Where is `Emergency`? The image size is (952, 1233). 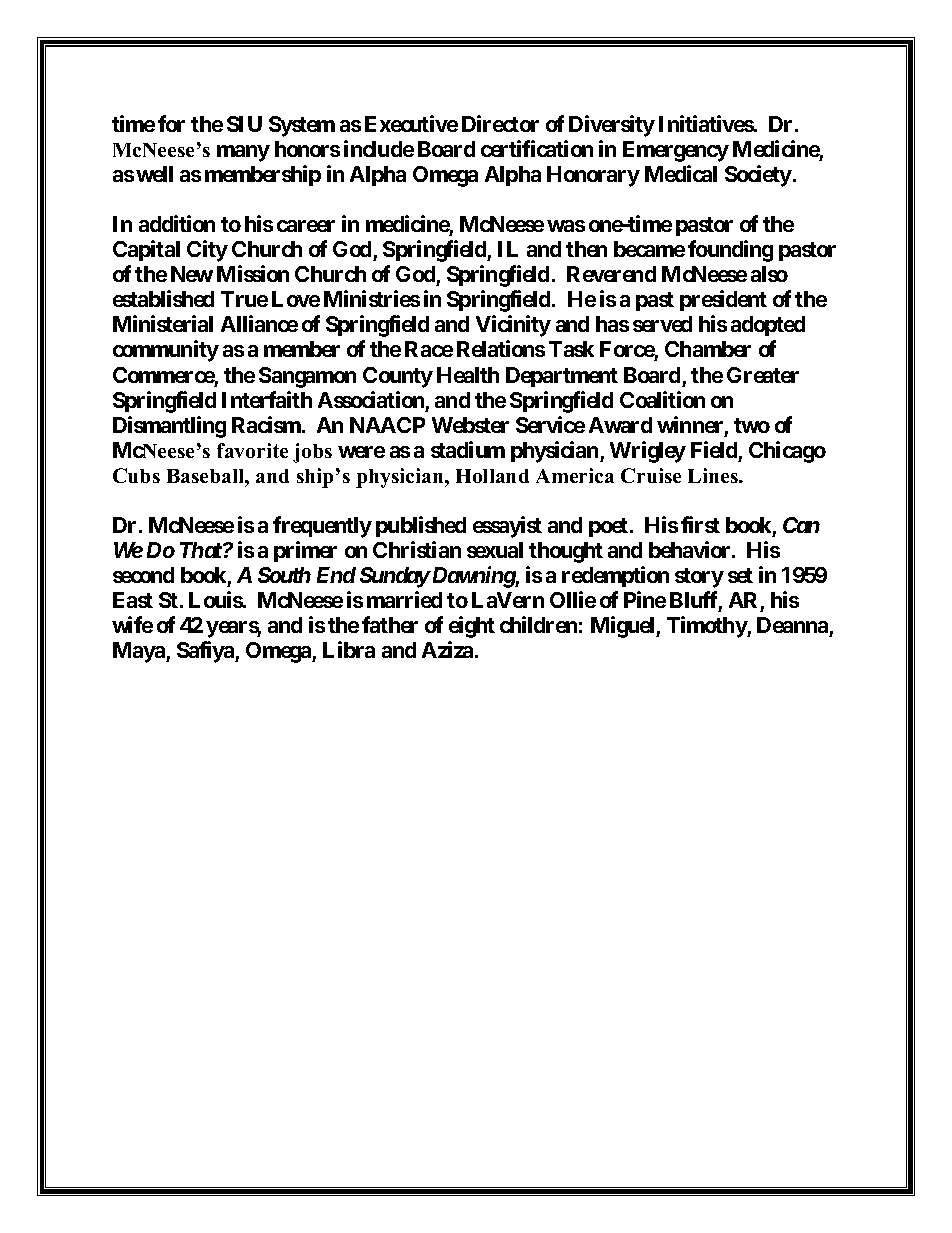 Emergency is located at coordinates (676, 151).
